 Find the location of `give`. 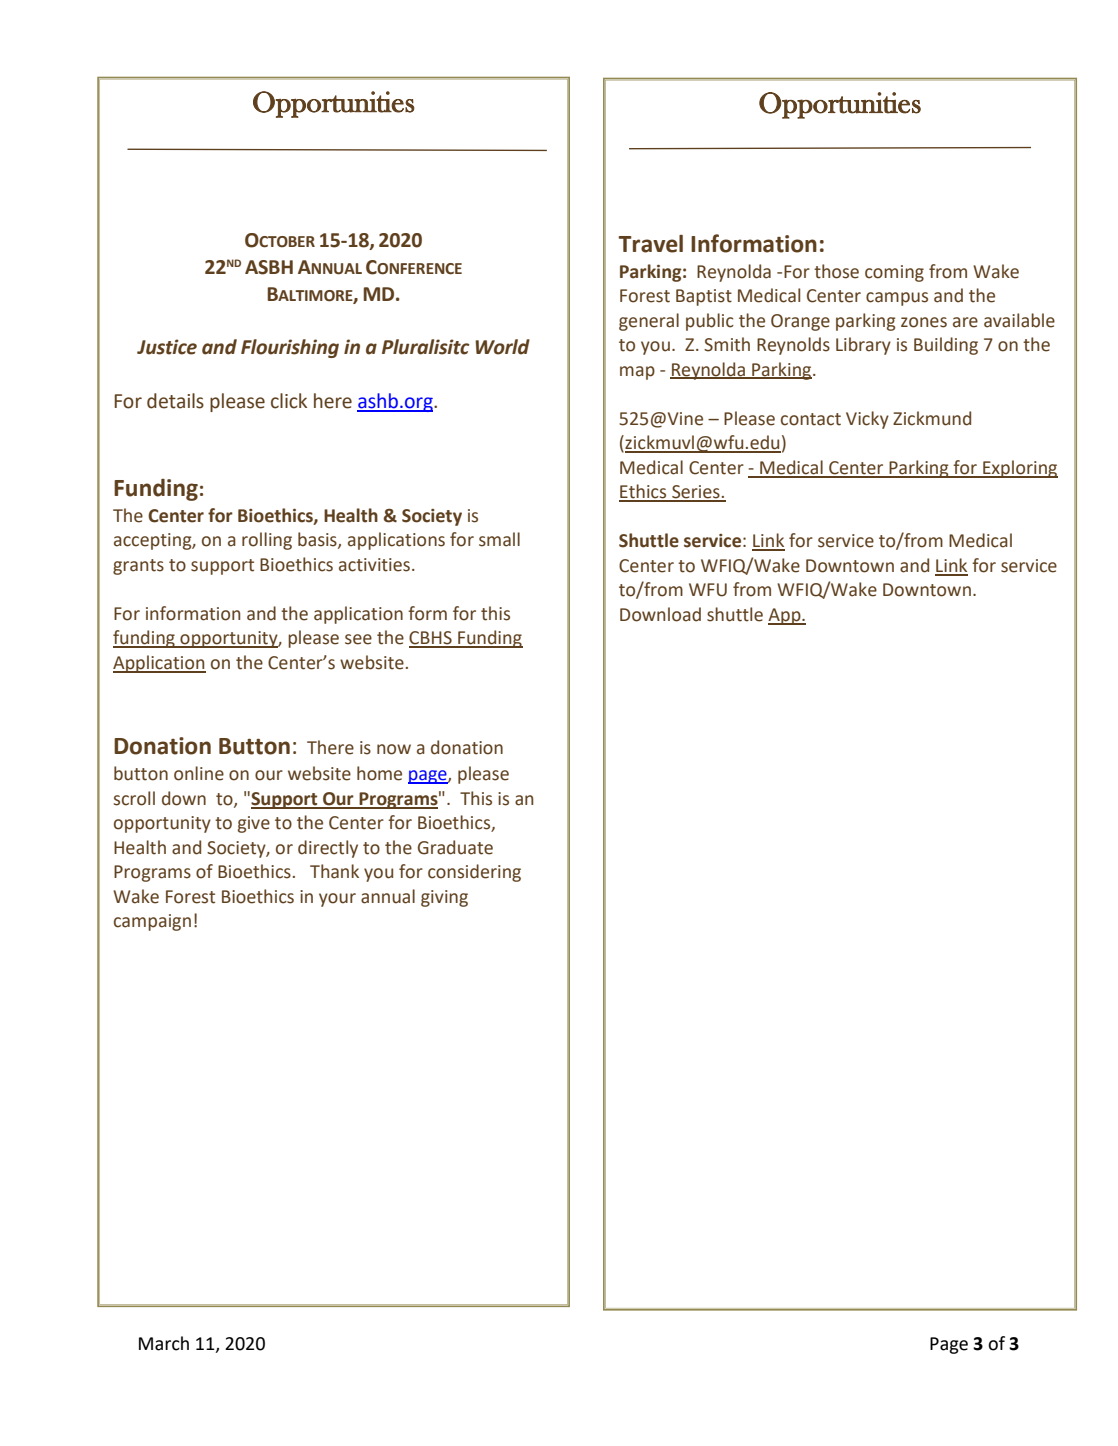

give is located at coordinates (254, 824).
